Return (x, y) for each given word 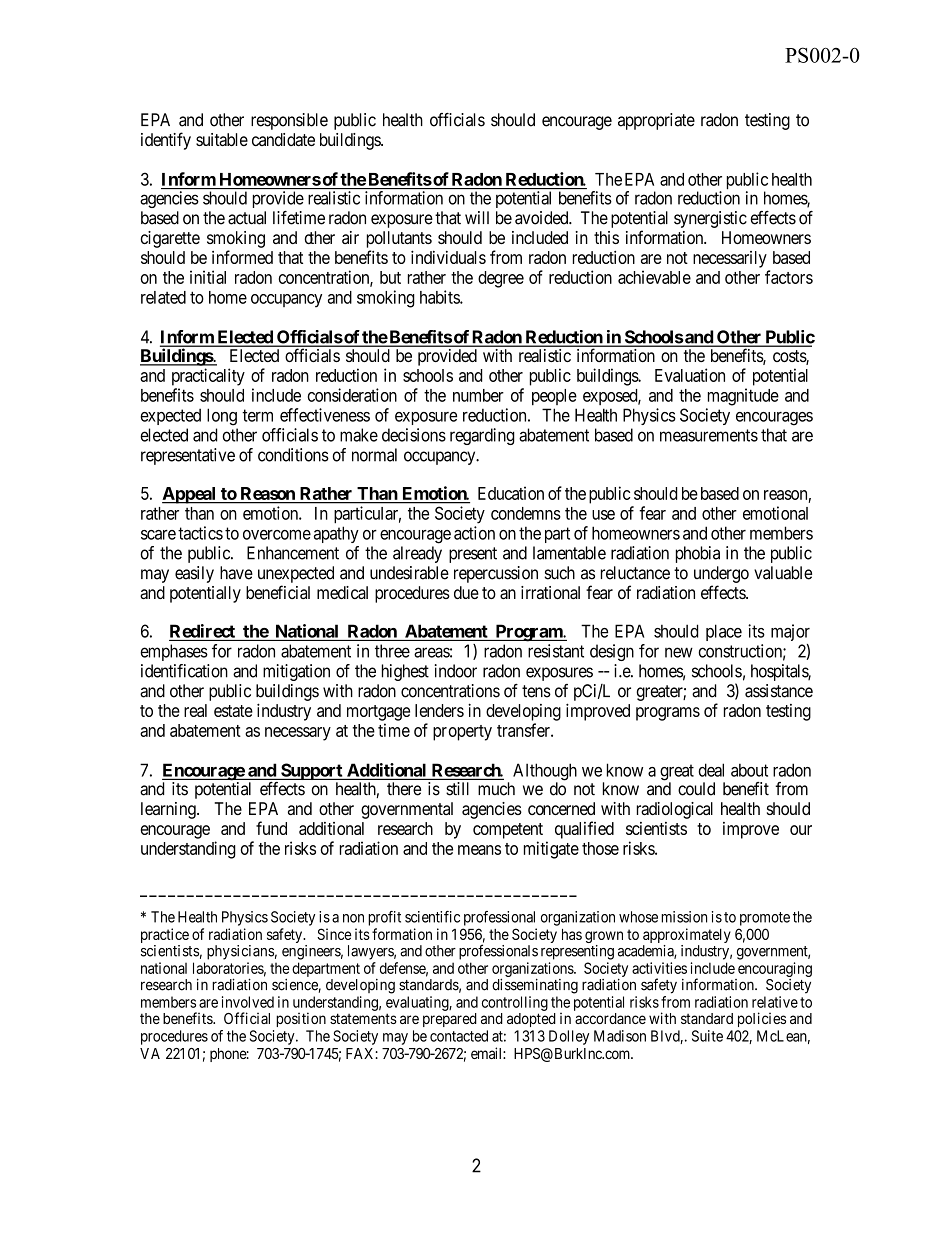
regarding (482, 436)
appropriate (656, 121)
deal (711, 770)
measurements (709, 435)
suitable (222, 139)
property (462, 733)
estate (233, 711)
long (222, 417)
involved (248, 1002)
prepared (450, 1020)
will (477, 217)
